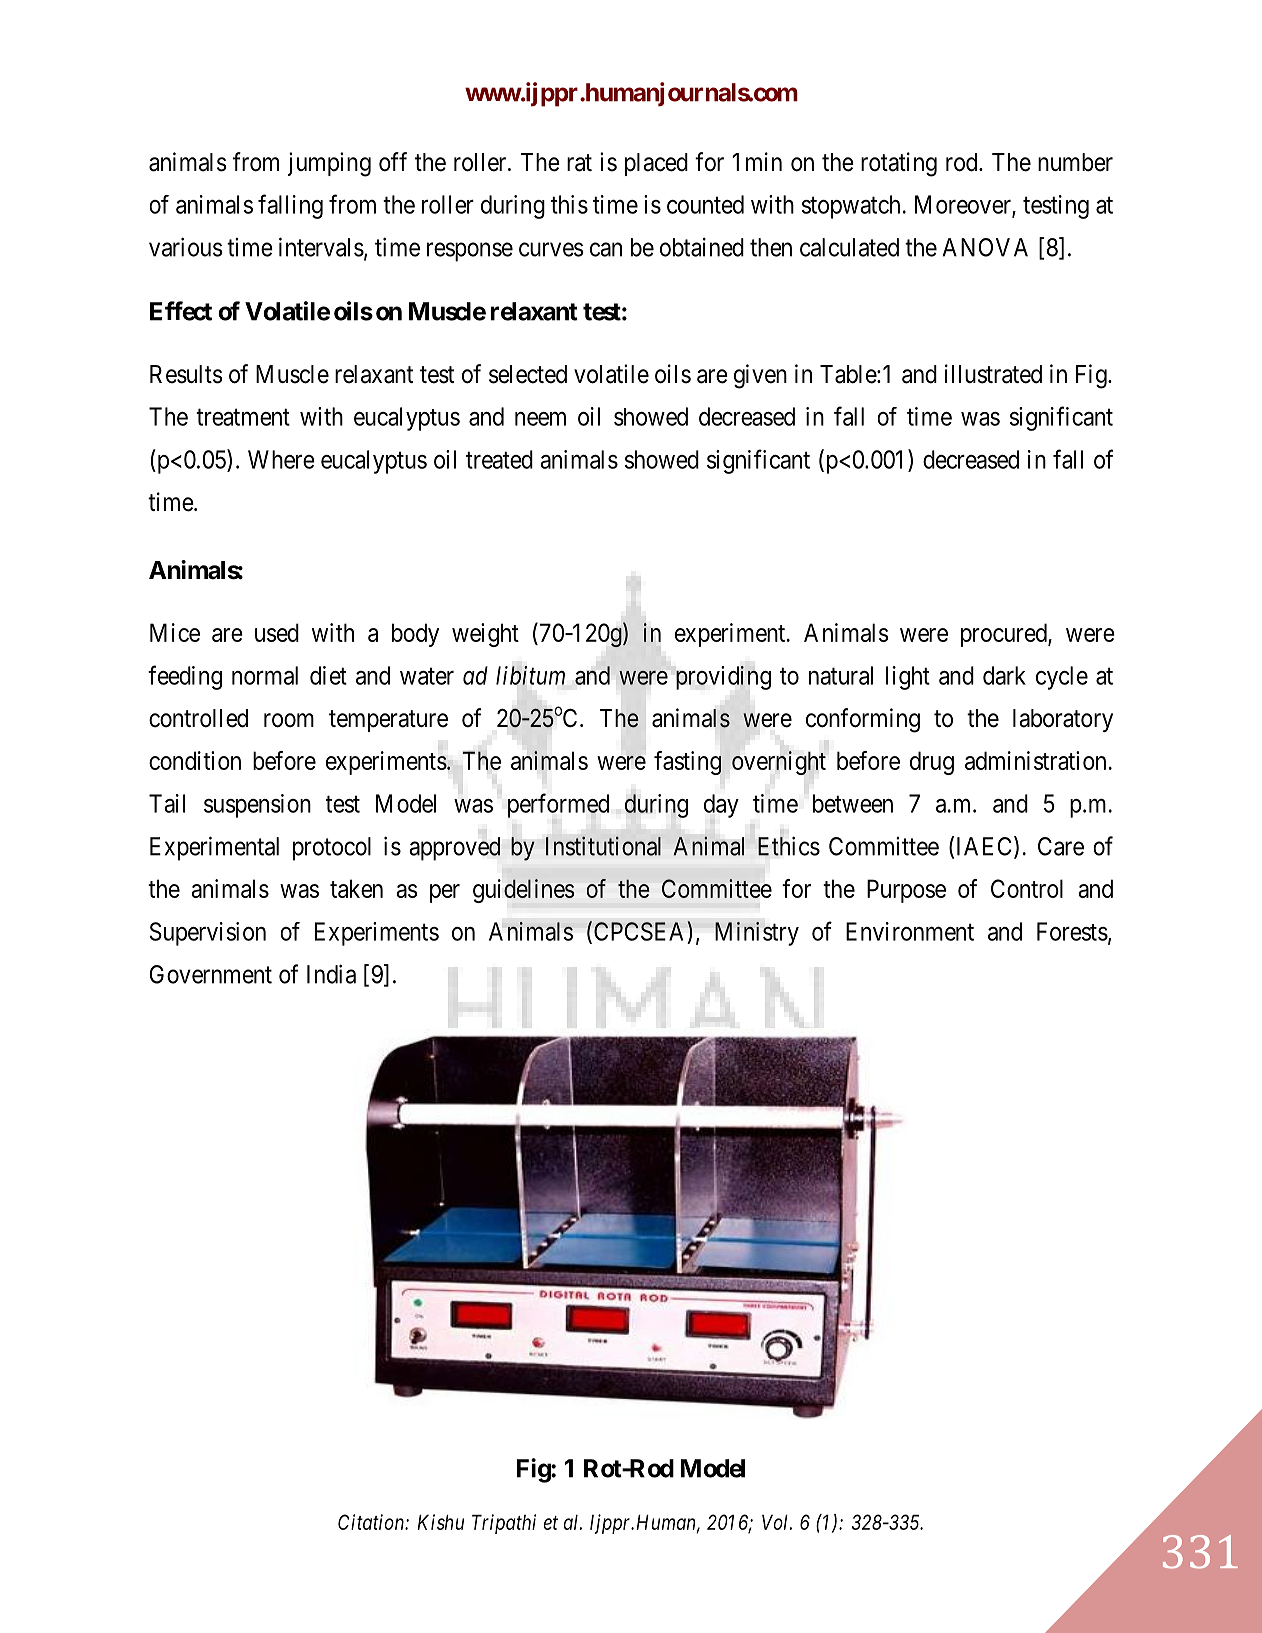 This document has width=1262, height=1633. I want to click on Institutional, so click(603, 846).
